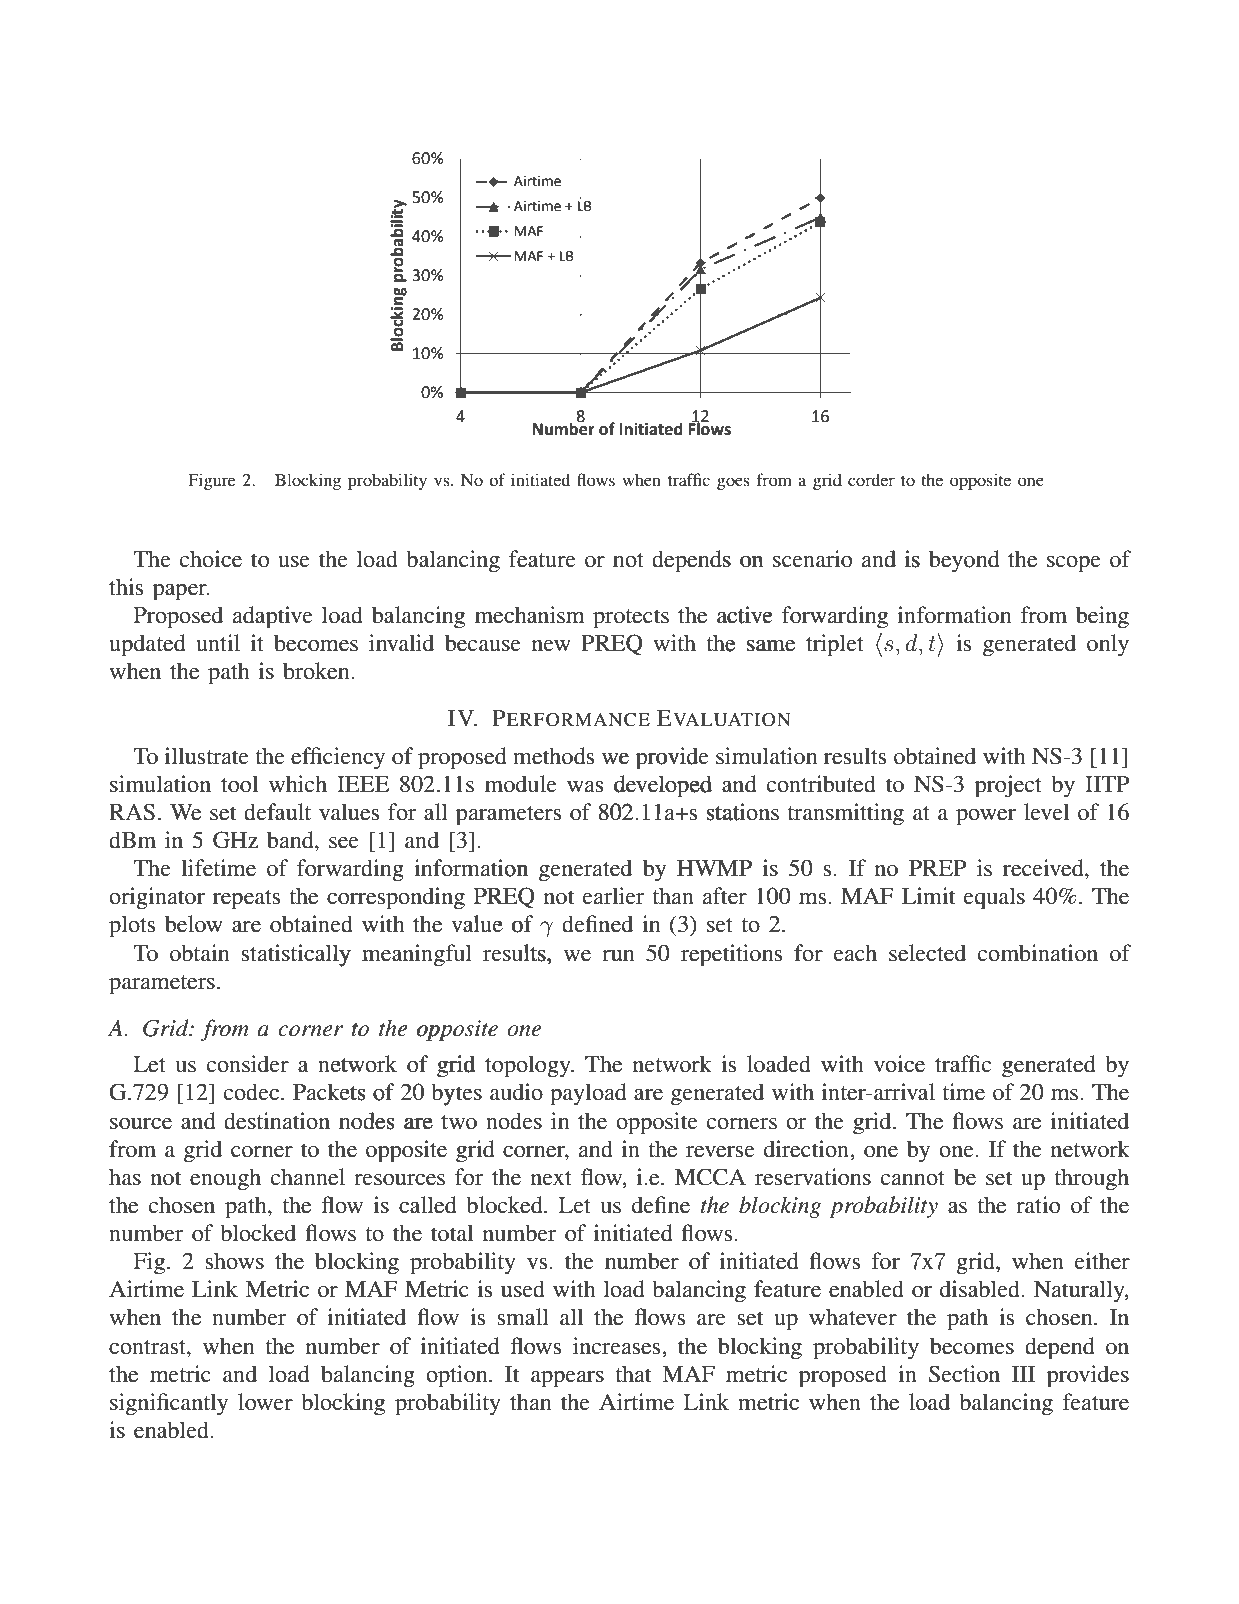  I want to click on below, so click(194, 924).
